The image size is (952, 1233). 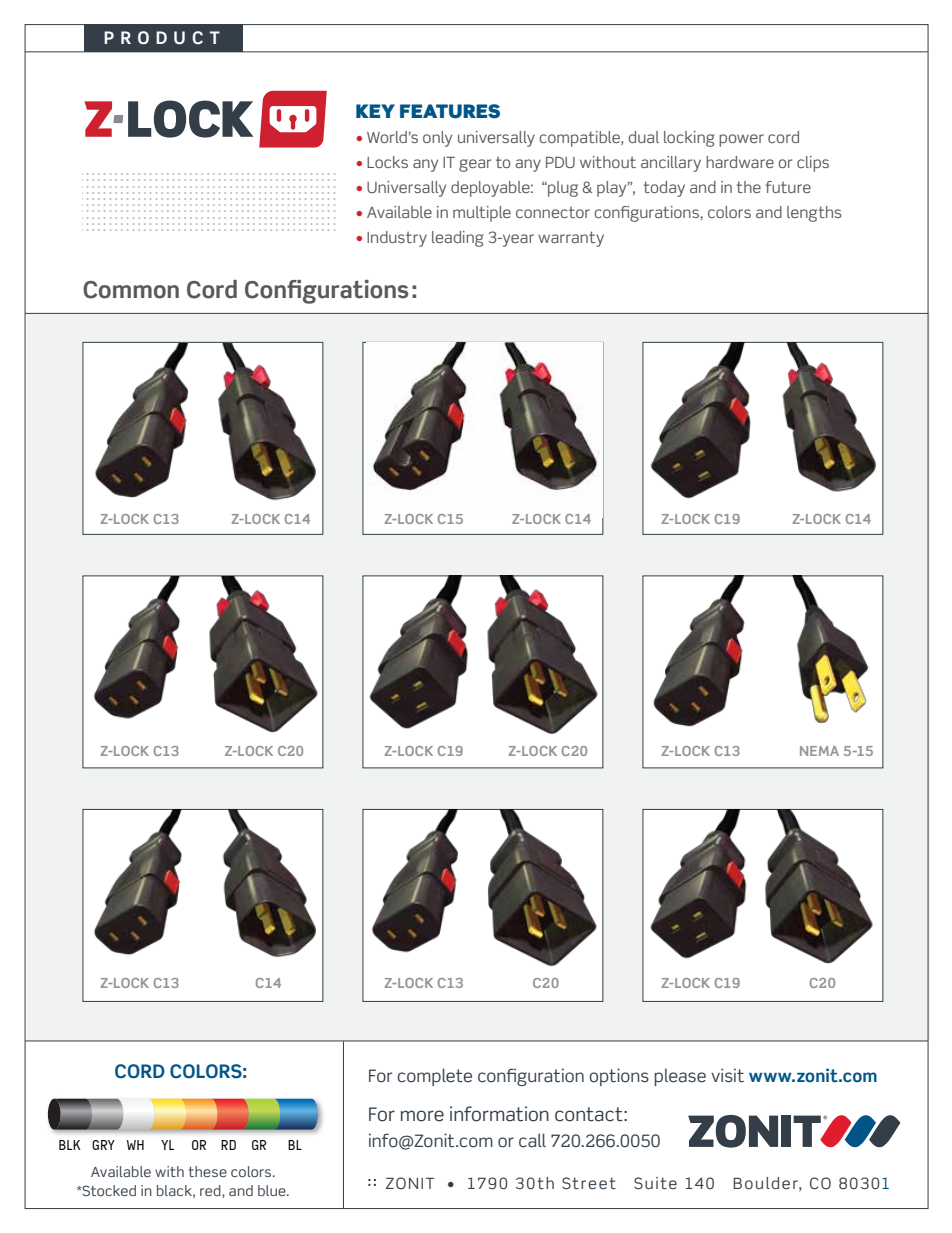 What do you see at coordinates (741, 140) in the screenshot?
I see `power` at bounding box center [741, 140].
